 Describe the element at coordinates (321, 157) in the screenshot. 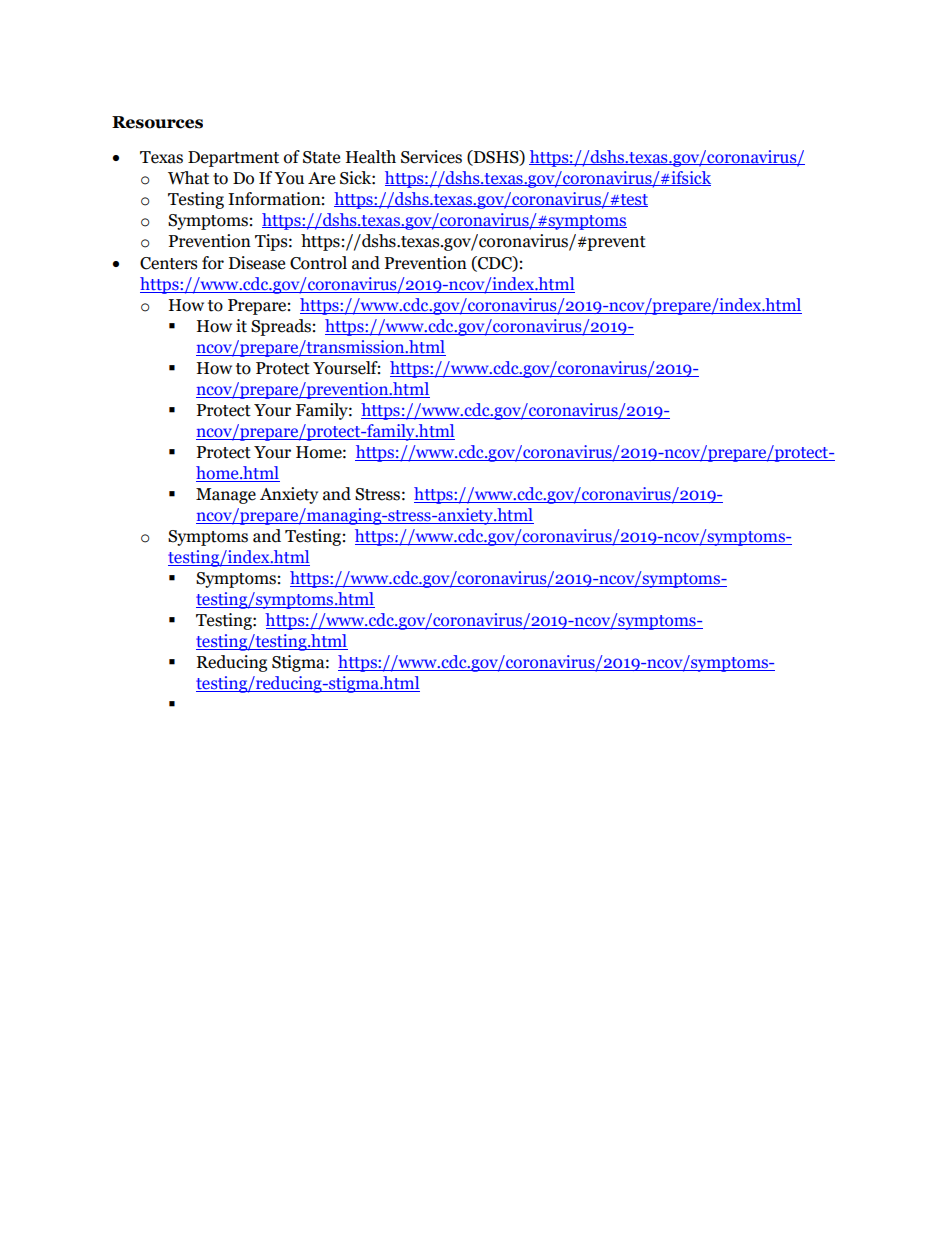

I see `State` at that location.
